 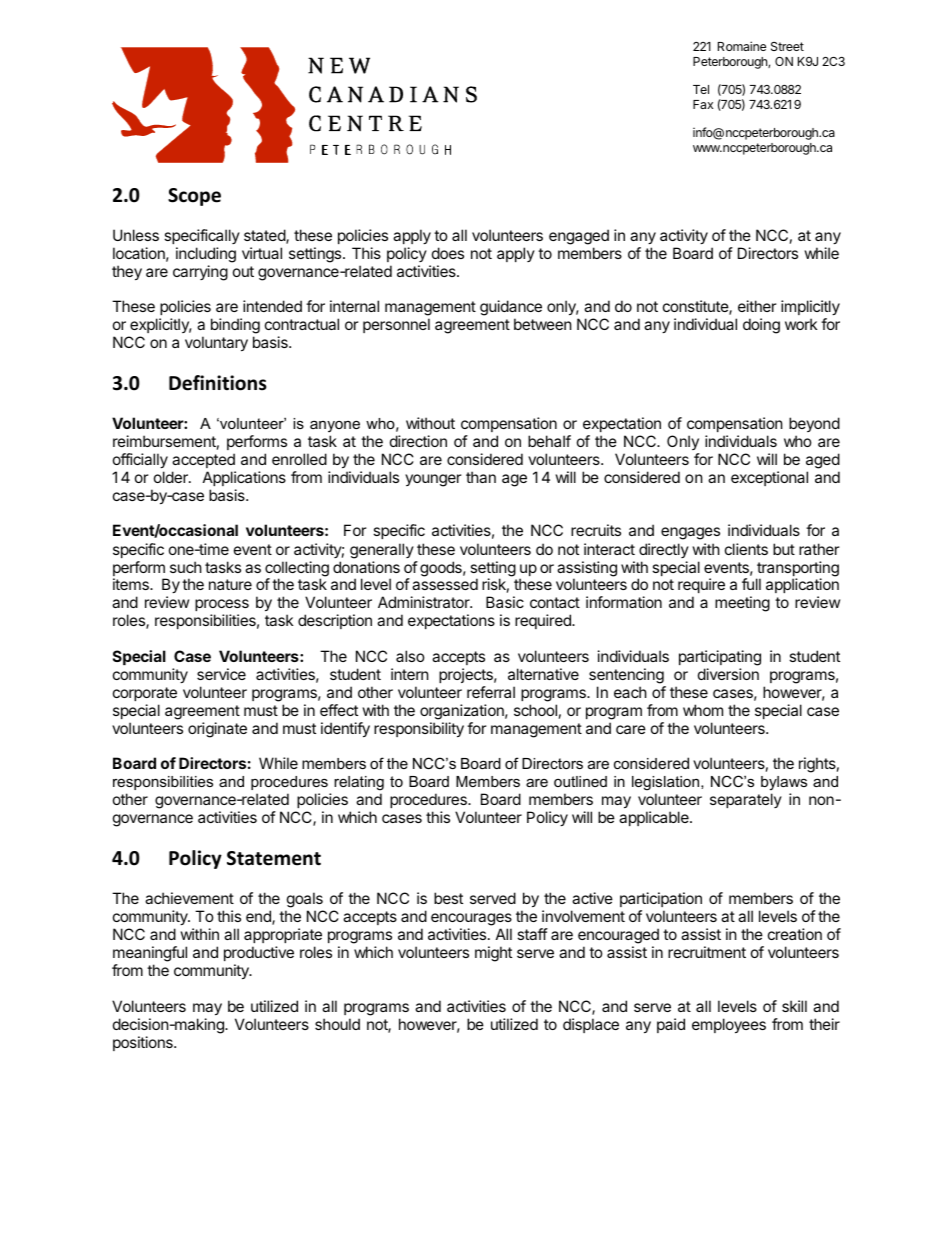 I want to click on beyond, so click(x=814, y=424).
